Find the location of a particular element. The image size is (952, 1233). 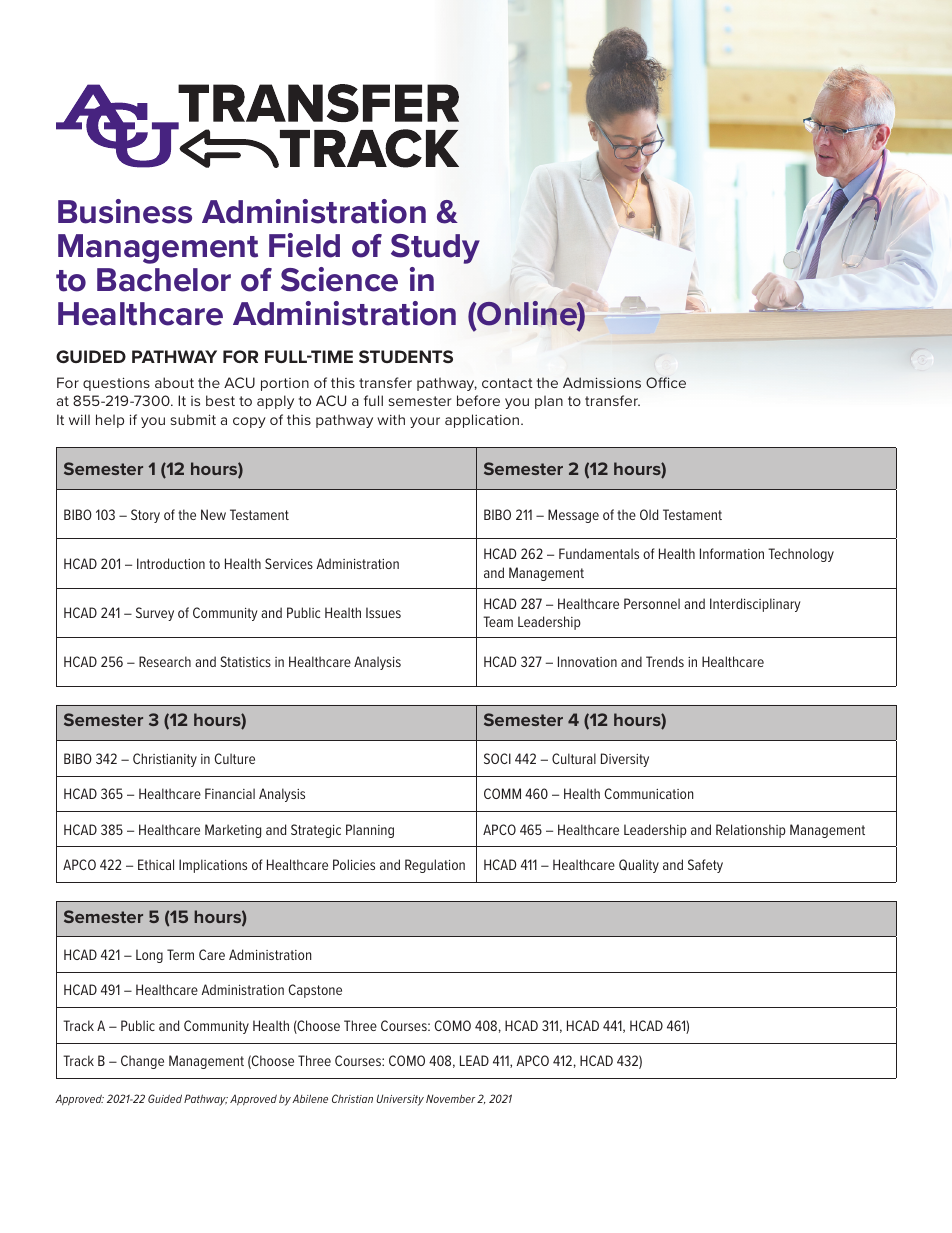

Team is located at coordinates (498, 621).
